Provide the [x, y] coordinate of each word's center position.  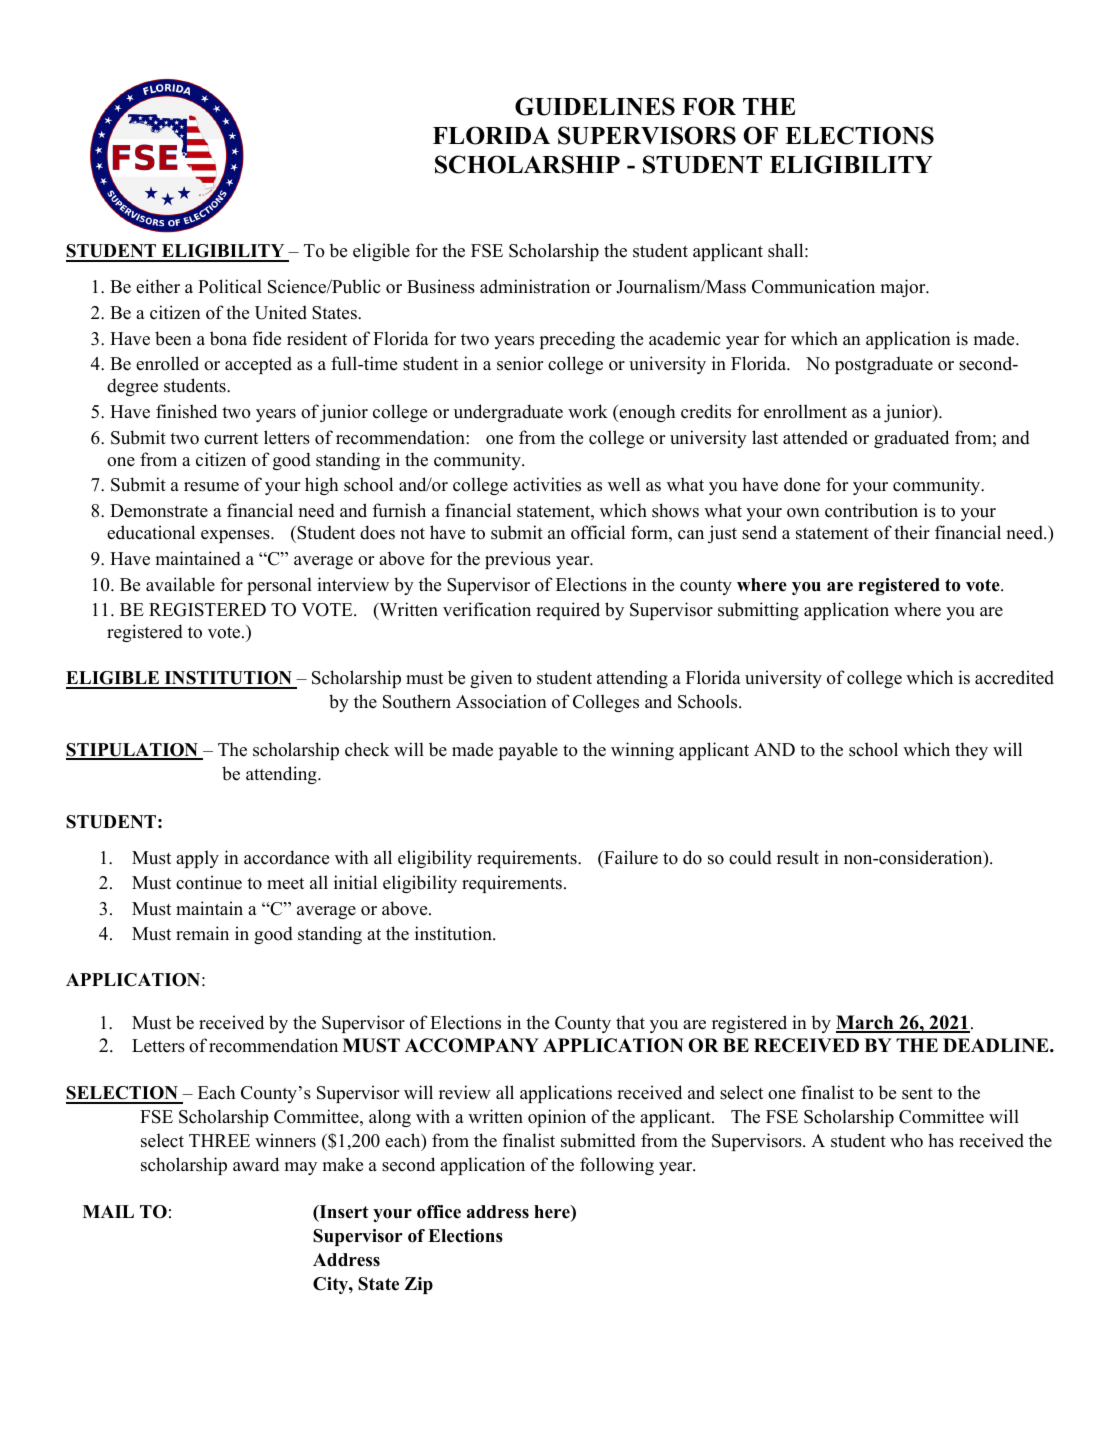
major [904, 288]
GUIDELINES [595, 106]
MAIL [108, 1211]
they [971, 751]
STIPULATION [133, 751]
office [439, 1212]
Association [501, 701]
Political [230, 286]
